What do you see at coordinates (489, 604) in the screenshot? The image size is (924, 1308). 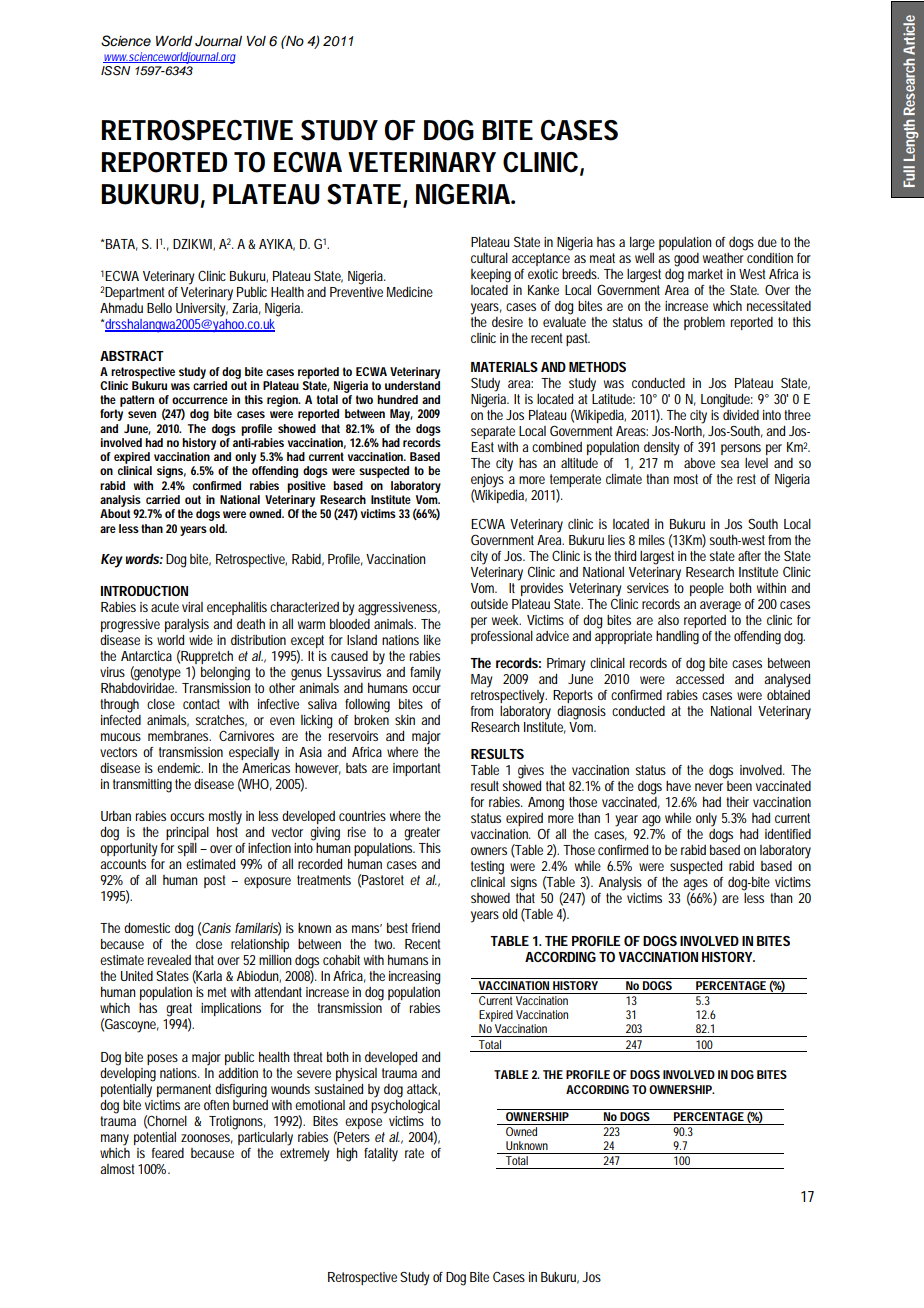 I see `outside` at bounding box center [489, 604].
